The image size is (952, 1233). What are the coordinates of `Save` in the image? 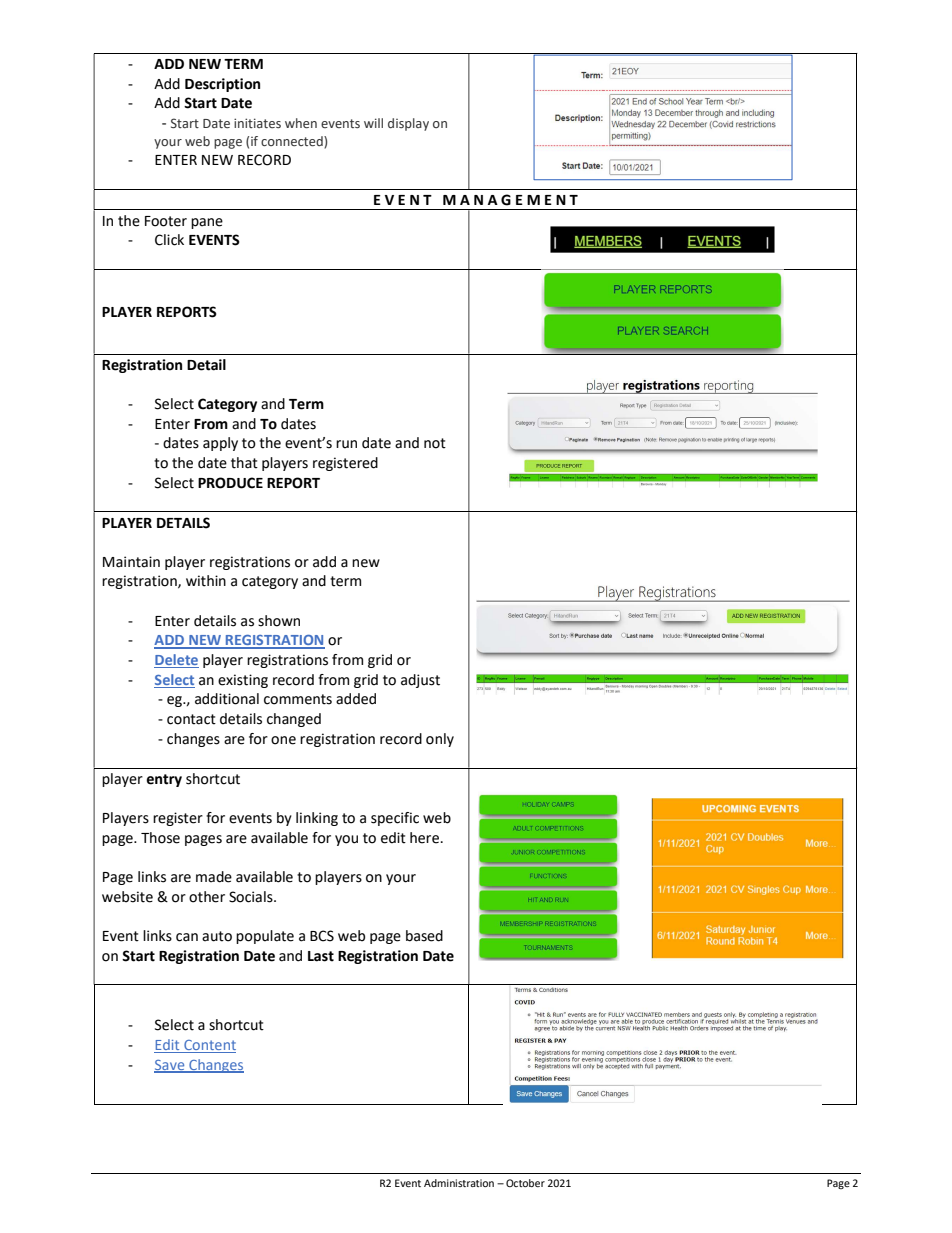 It's located at (170, 1066).
